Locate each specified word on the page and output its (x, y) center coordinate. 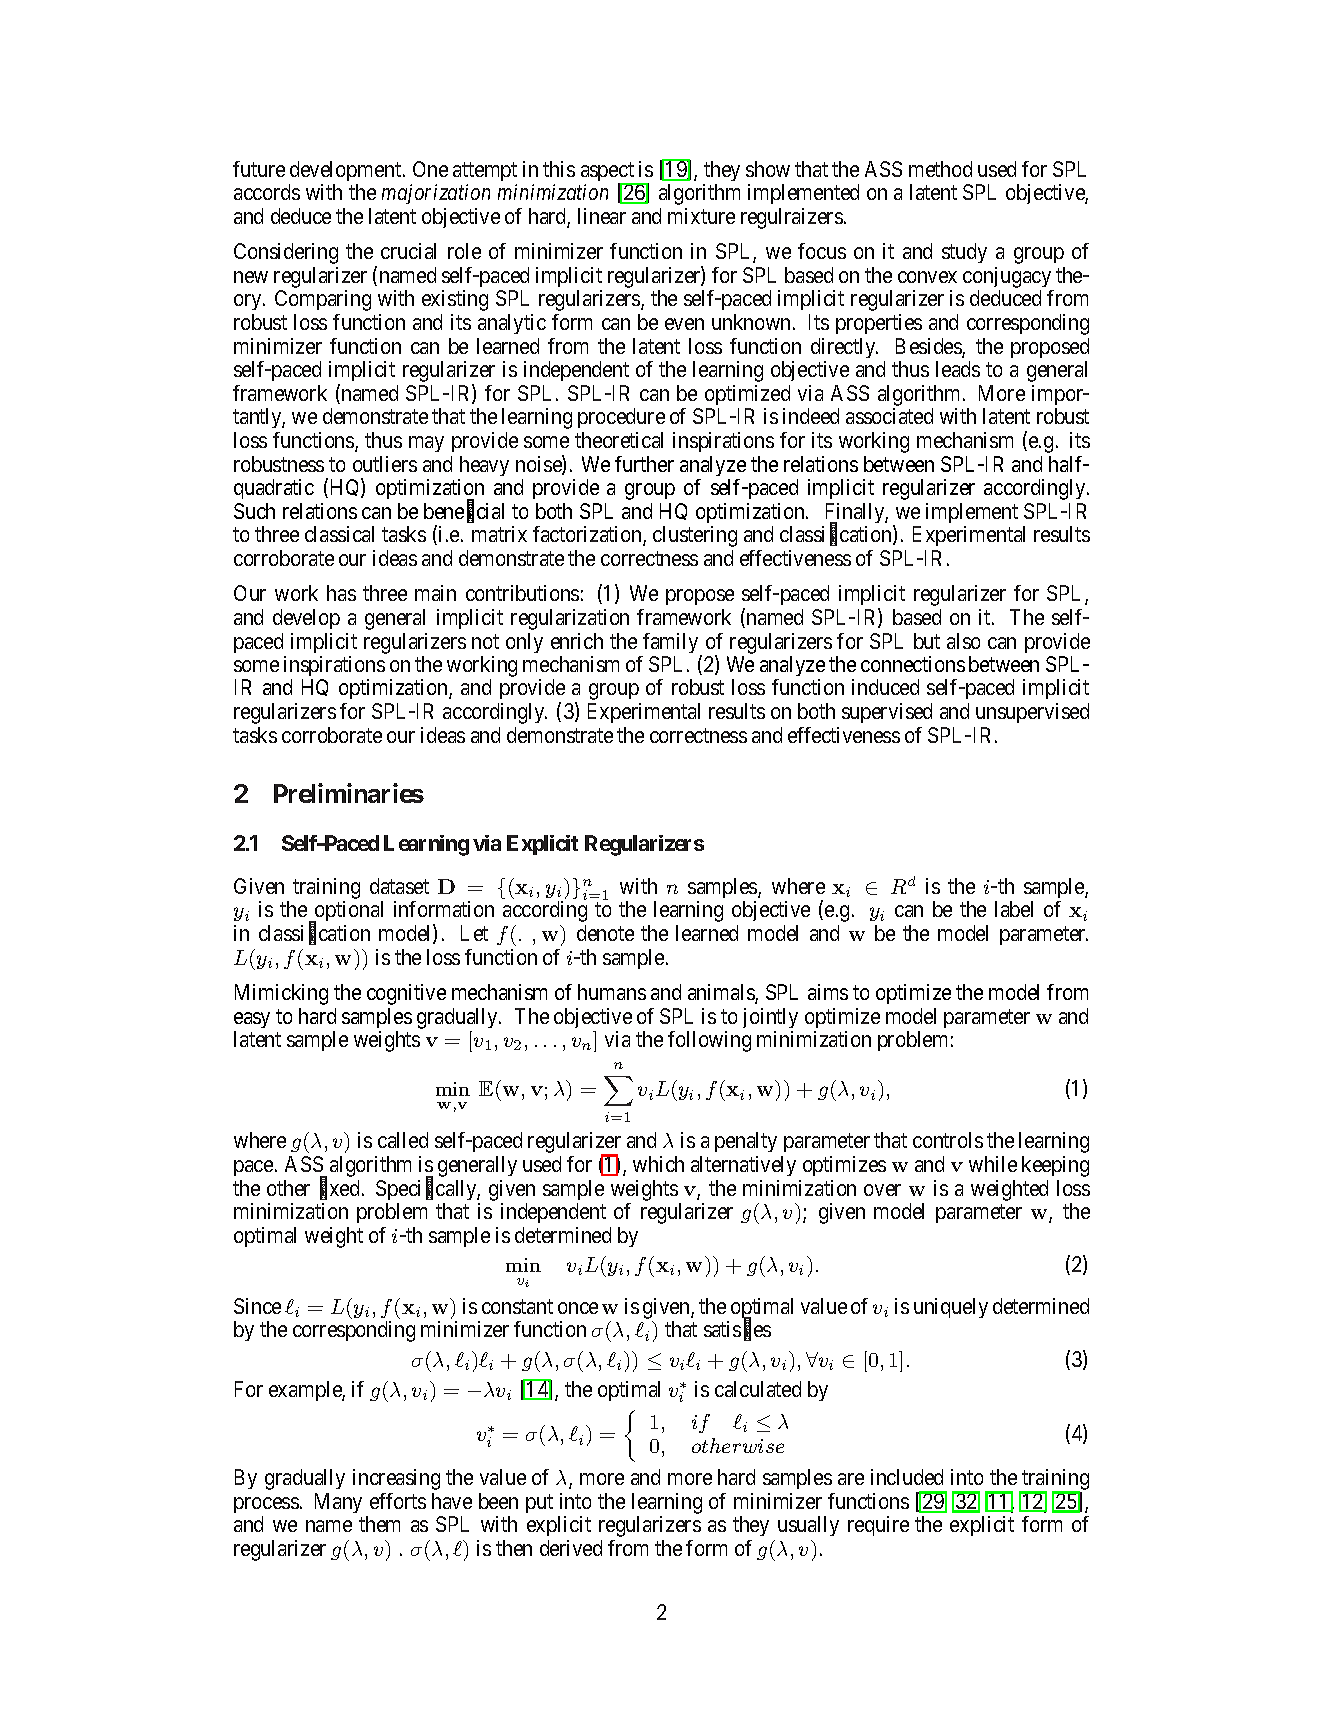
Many (338, 1503)
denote (605, 933)
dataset (399, 886)
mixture (701, 216)
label (1014, 909)
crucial (408, 251)
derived (571, 1548)
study (964, 253)
